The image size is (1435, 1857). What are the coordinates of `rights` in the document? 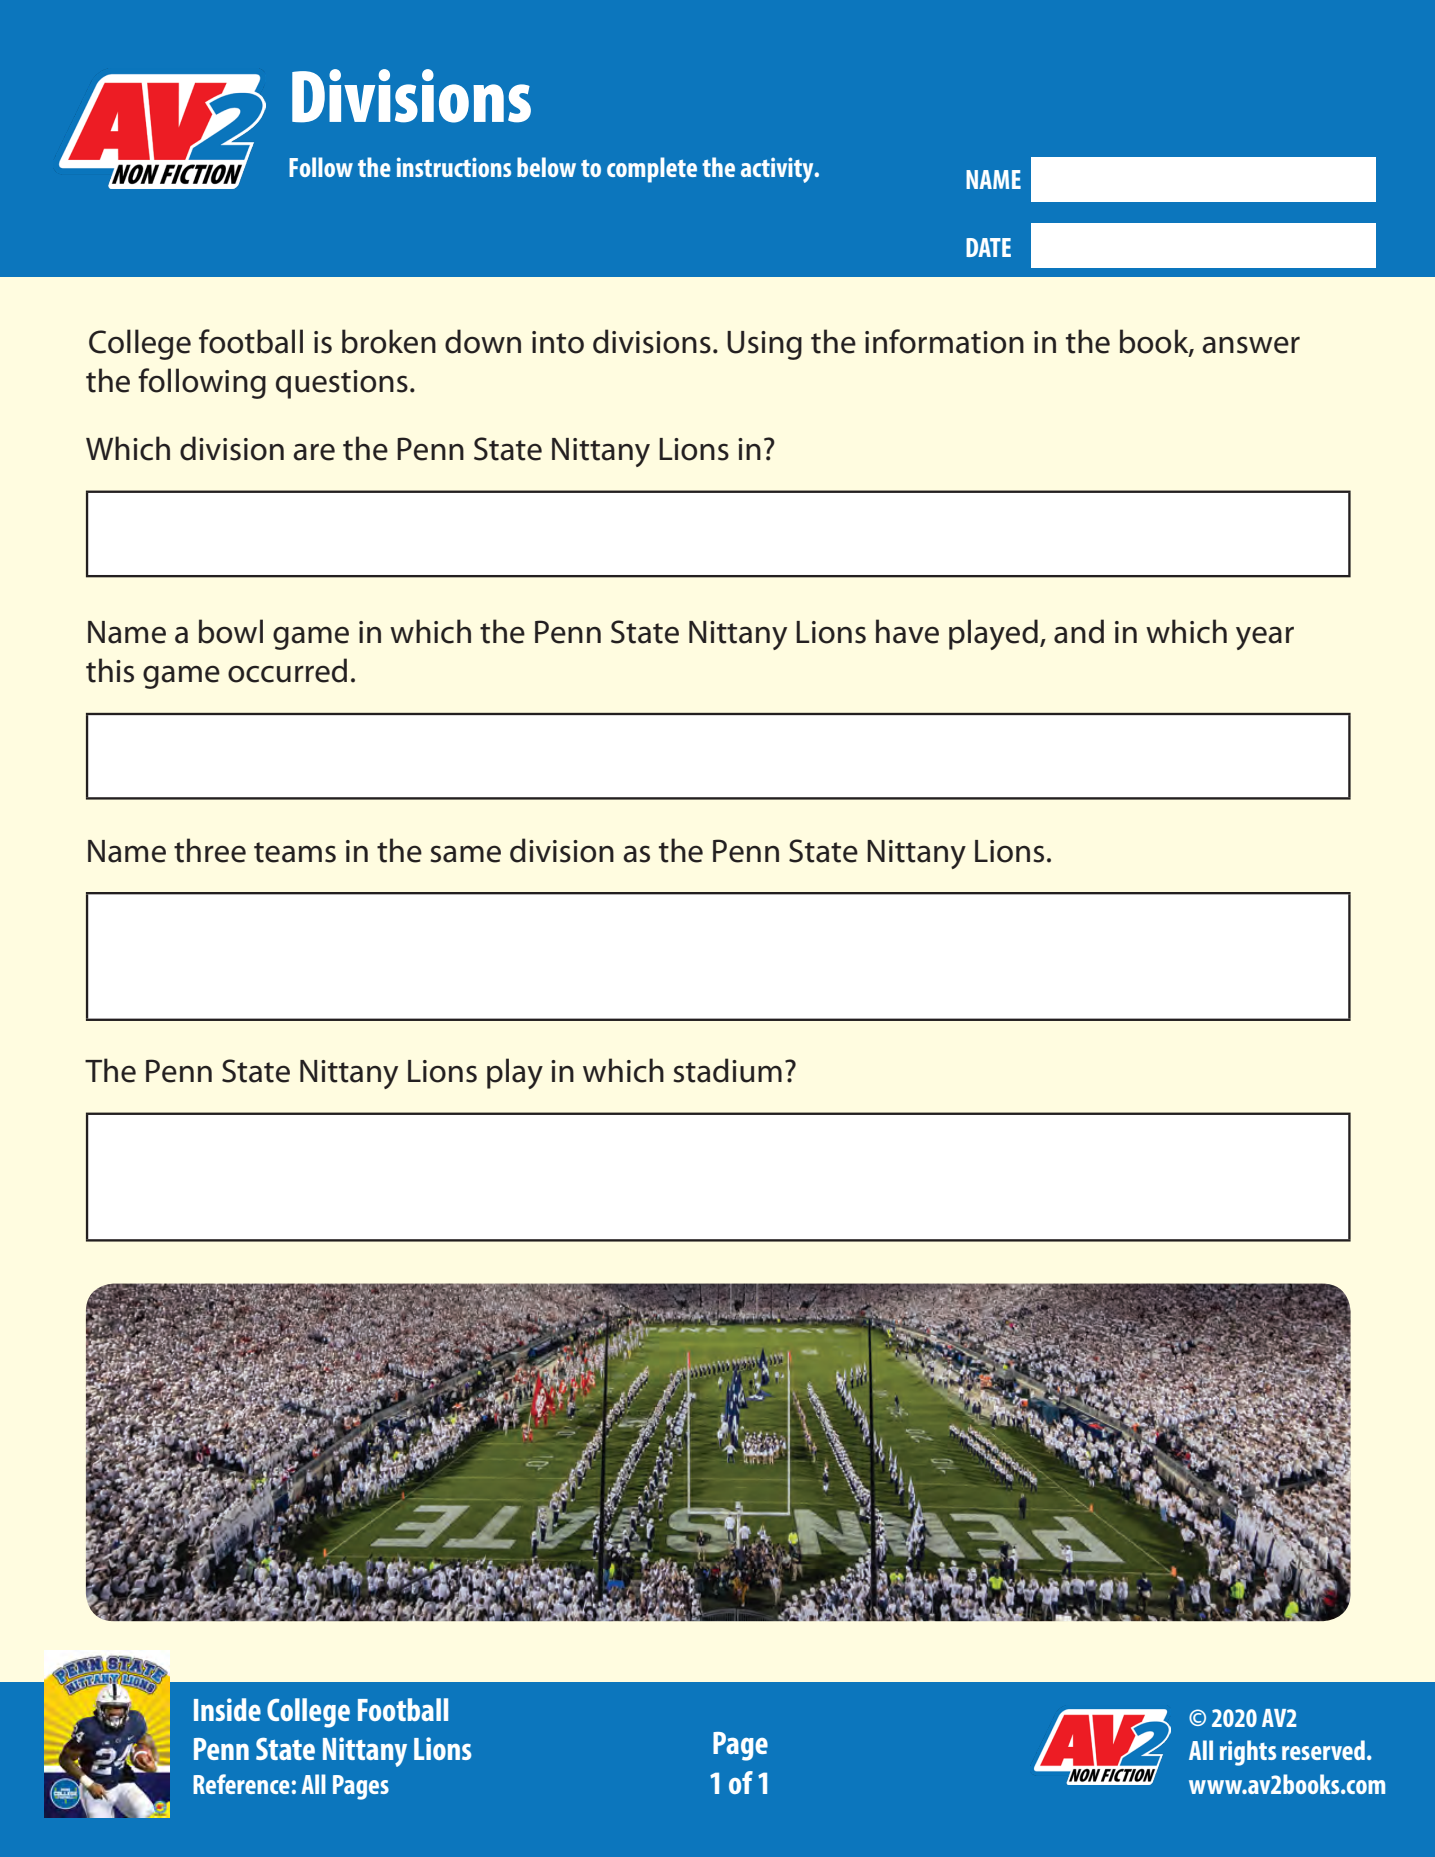 It's located at (1248, 1753).
